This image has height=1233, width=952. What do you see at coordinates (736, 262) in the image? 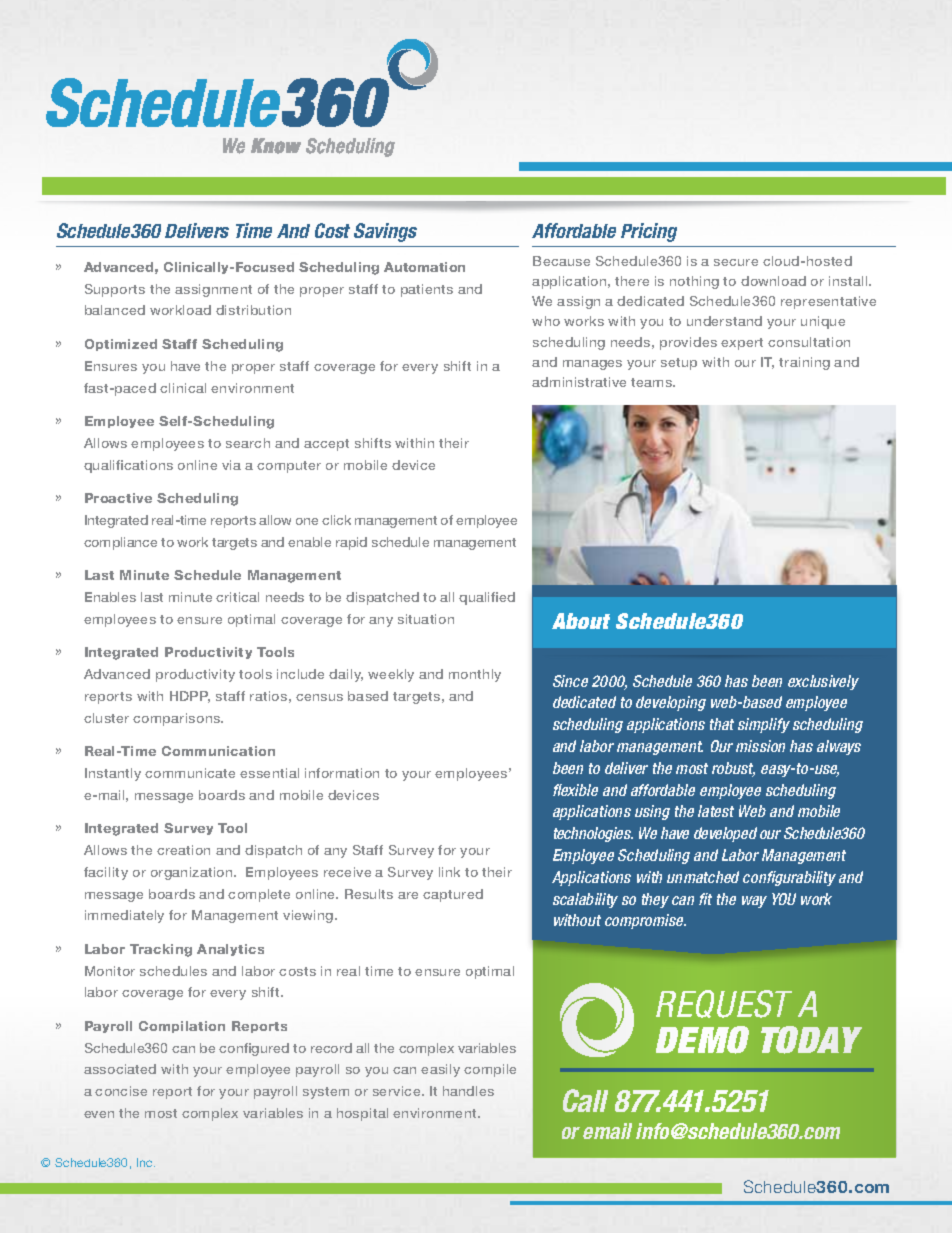
I see `secure` at bounding box center [736, 262].
